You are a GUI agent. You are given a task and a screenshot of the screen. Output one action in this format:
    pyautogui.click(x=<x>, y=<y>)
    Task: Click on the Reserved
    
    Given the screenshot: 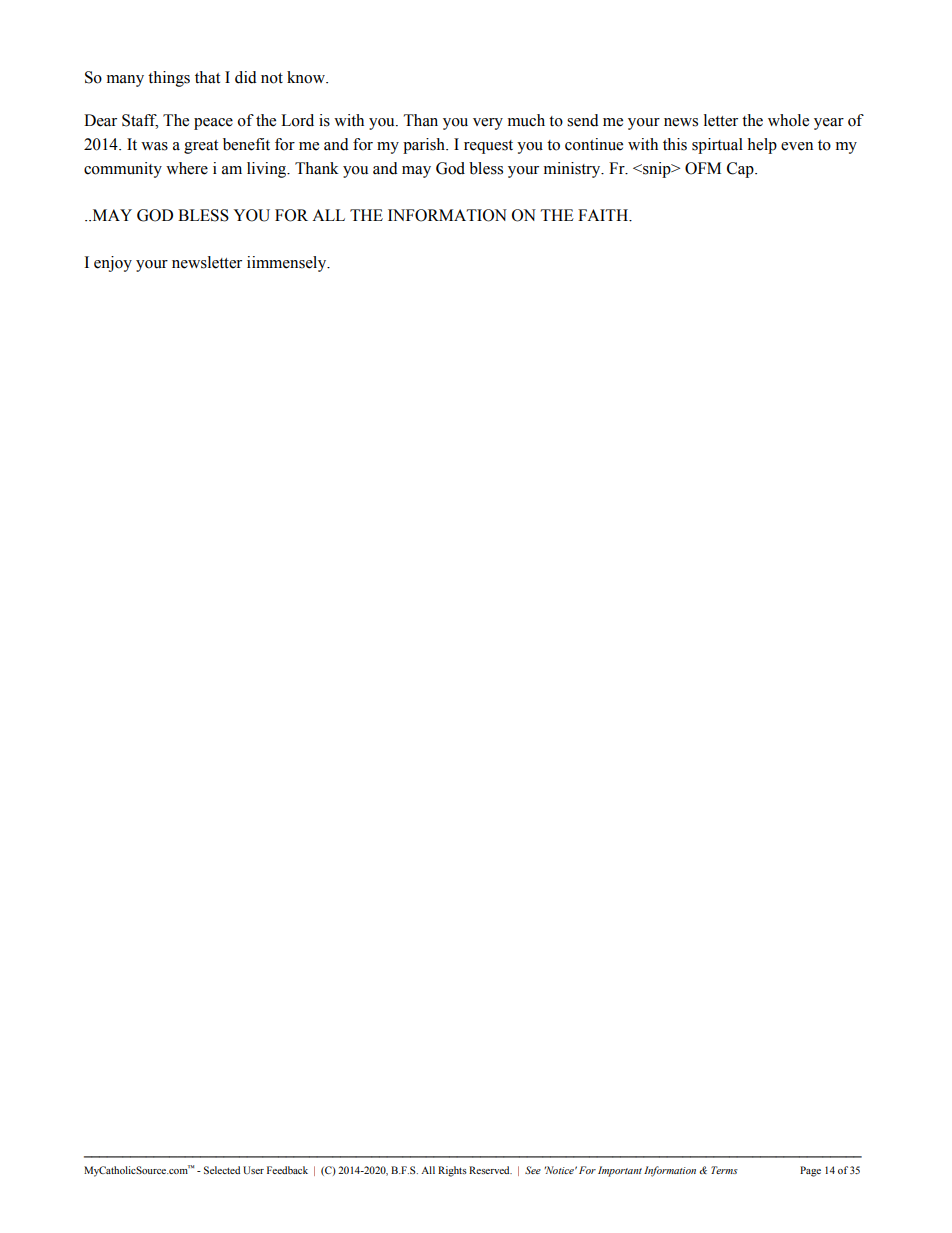 What is the action you would take?
    pyautogui.click(x=490, y=1170)
